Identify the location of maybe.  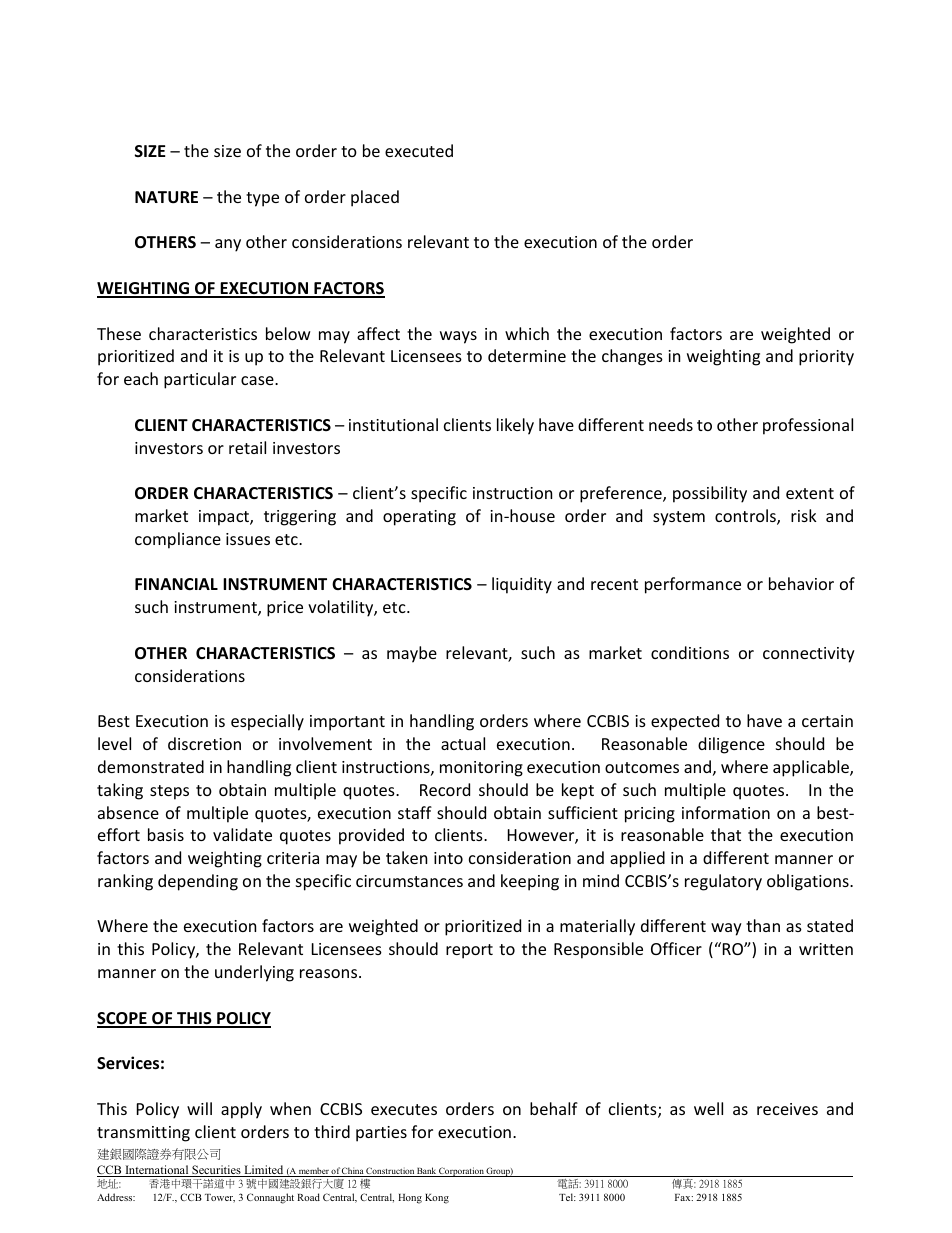
(412, 654).
